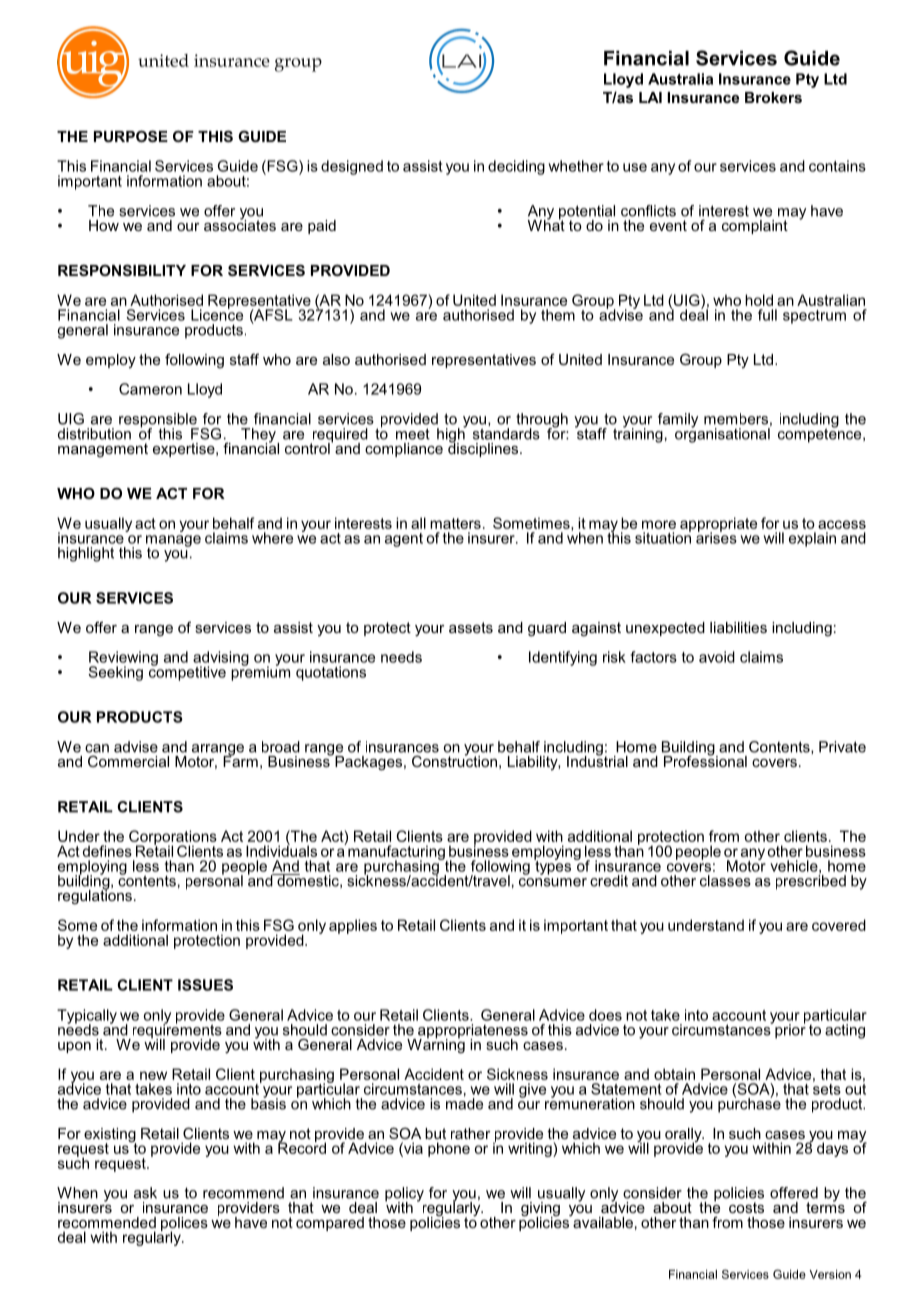 Image resolution: width=924 pixels, height=1308 pixels. What do you see at coordinates (773, 97) in the page?
I see `Brokers` at bounding box center [773, 97].
